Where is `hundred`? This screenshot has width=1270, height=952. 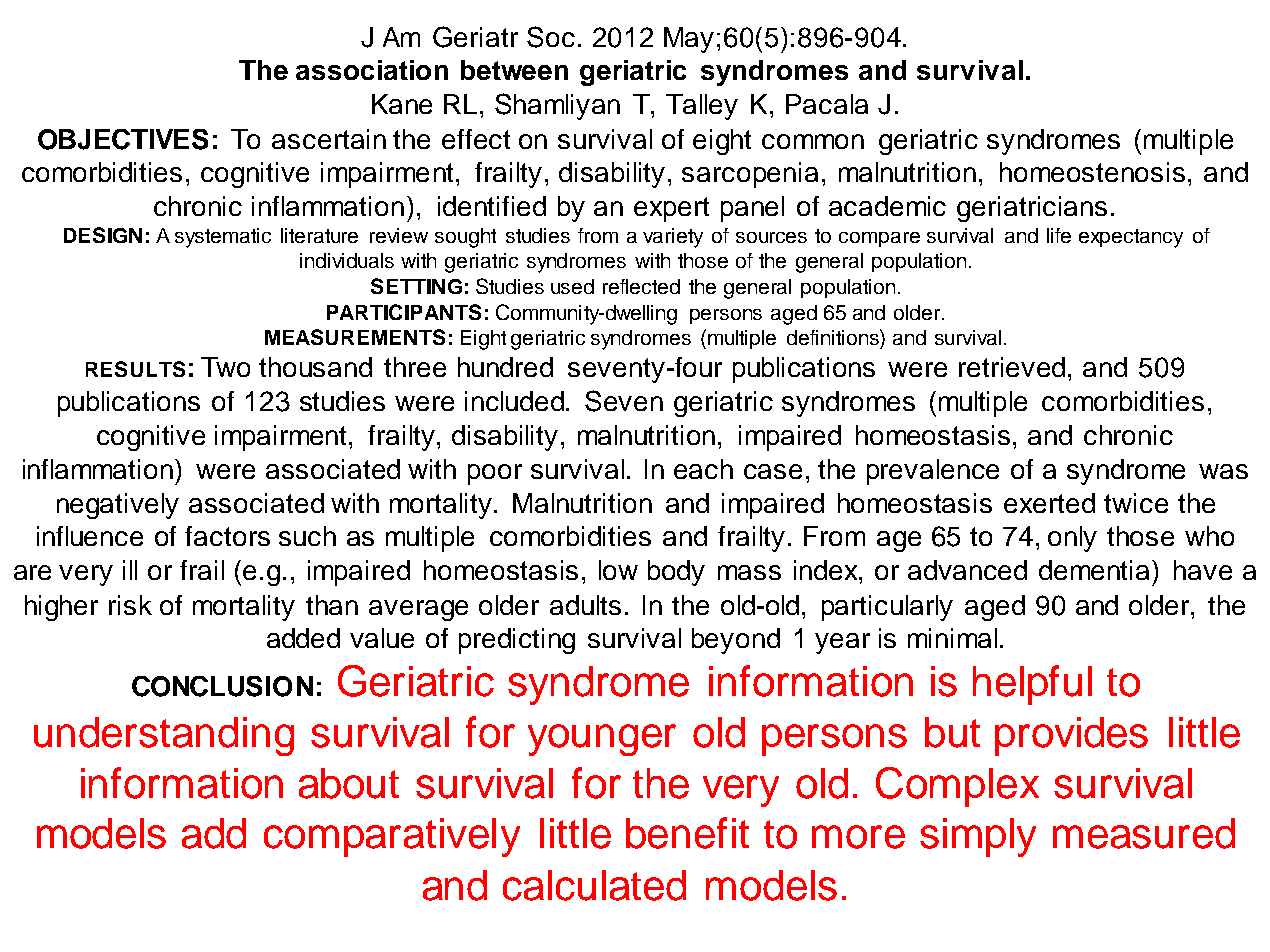
hundred is located at coordinates (505, 367).
